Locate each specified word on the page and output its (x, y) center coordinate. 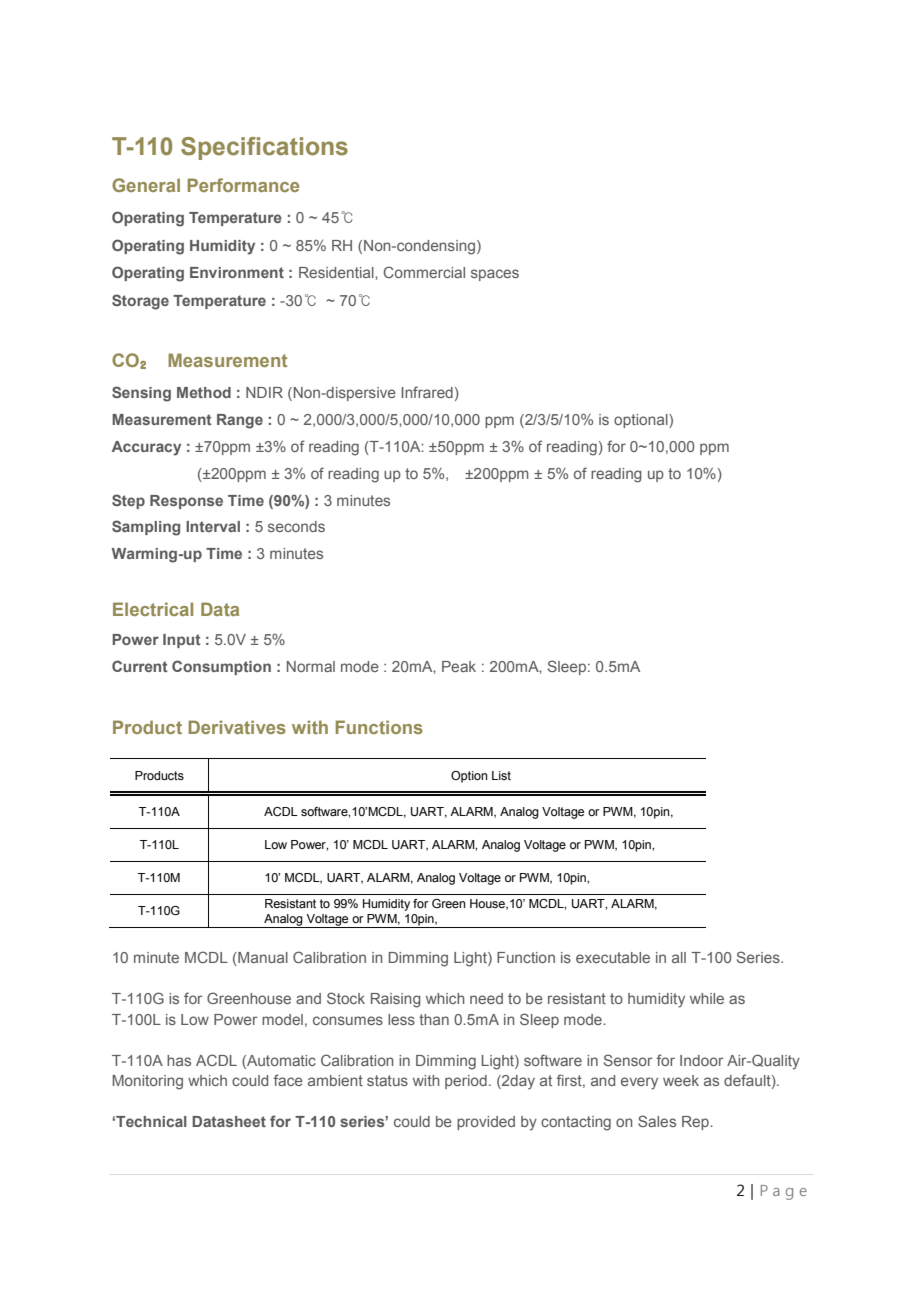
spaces (495, 275)
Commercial (424, 272)
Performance (243, 185)
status (387, 1080)
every (639, 1083)
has (179, 1060)
